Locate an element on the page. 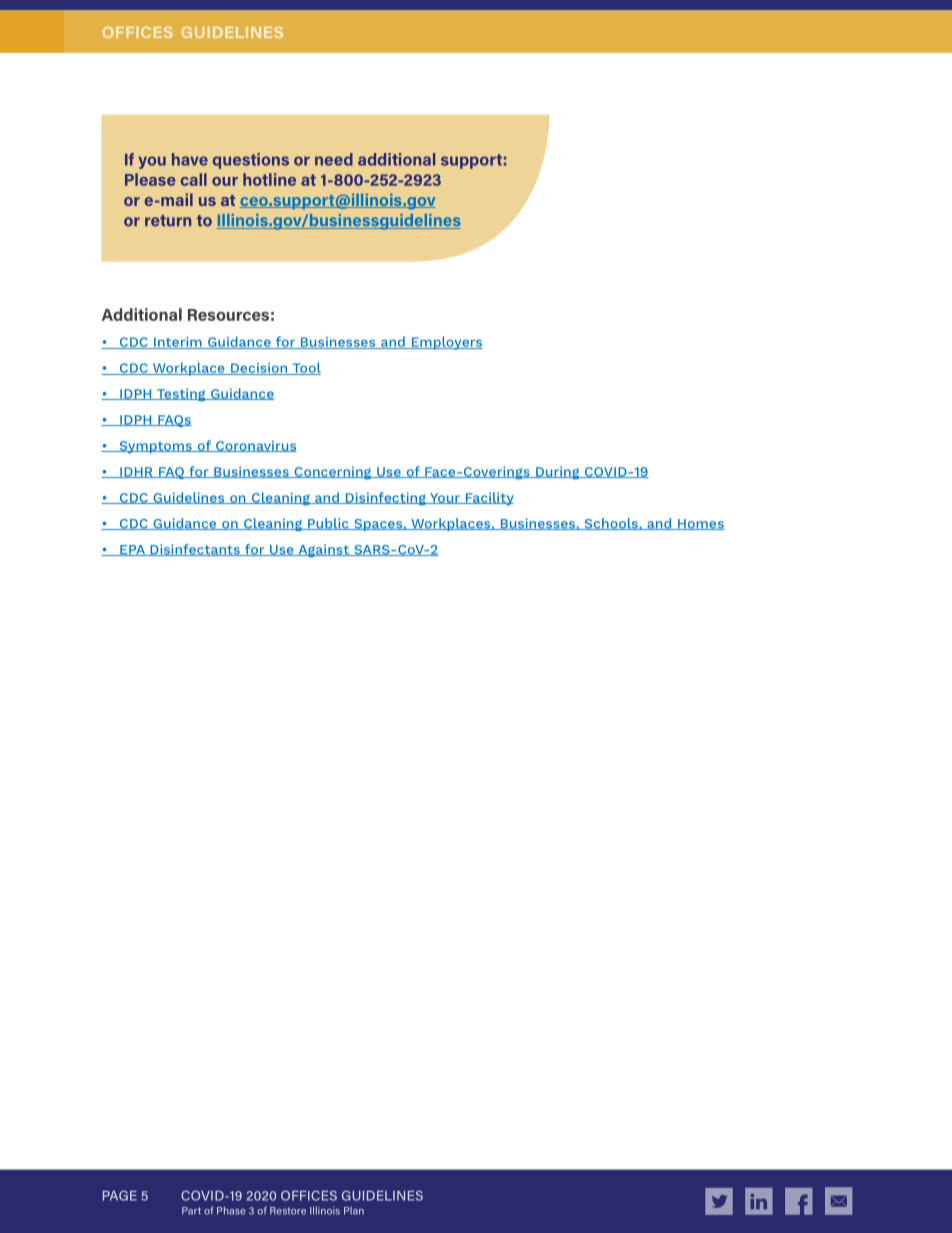 The image size is (952, 1233). call is located at coordinates (194, 179).
